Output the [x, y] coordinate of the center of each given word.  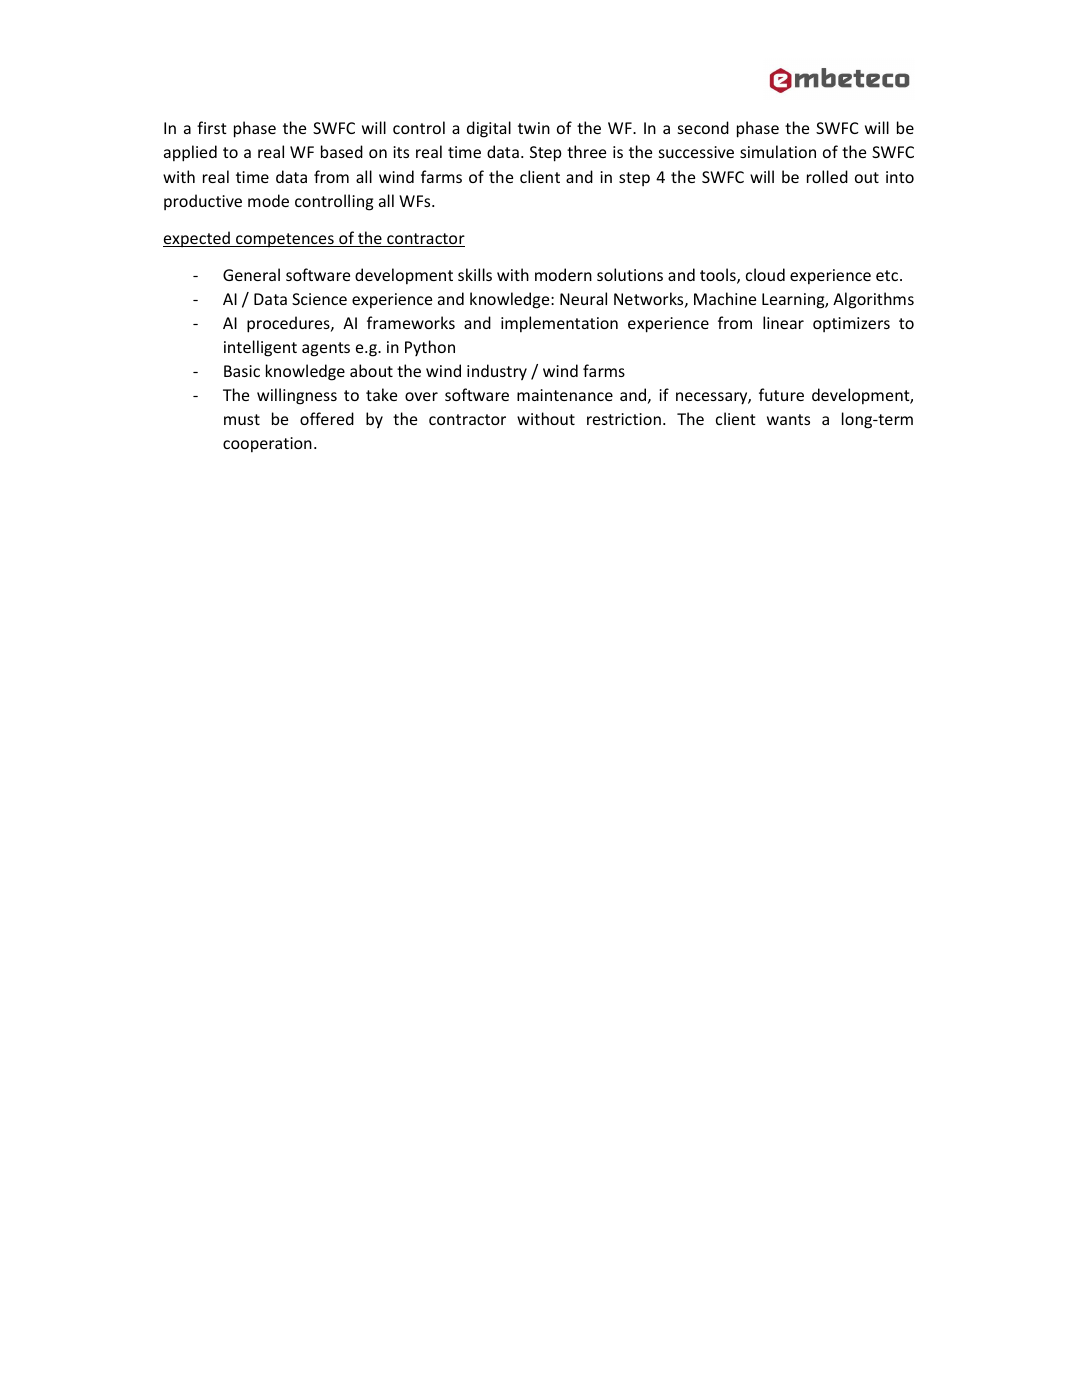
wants [788, 419]
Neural [583, 298]
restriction [624, 419]
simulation [778, 151]
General [251, 274]
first [212, 127]
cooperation [267, 445]
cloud [765, 274]
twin [534, 128]
